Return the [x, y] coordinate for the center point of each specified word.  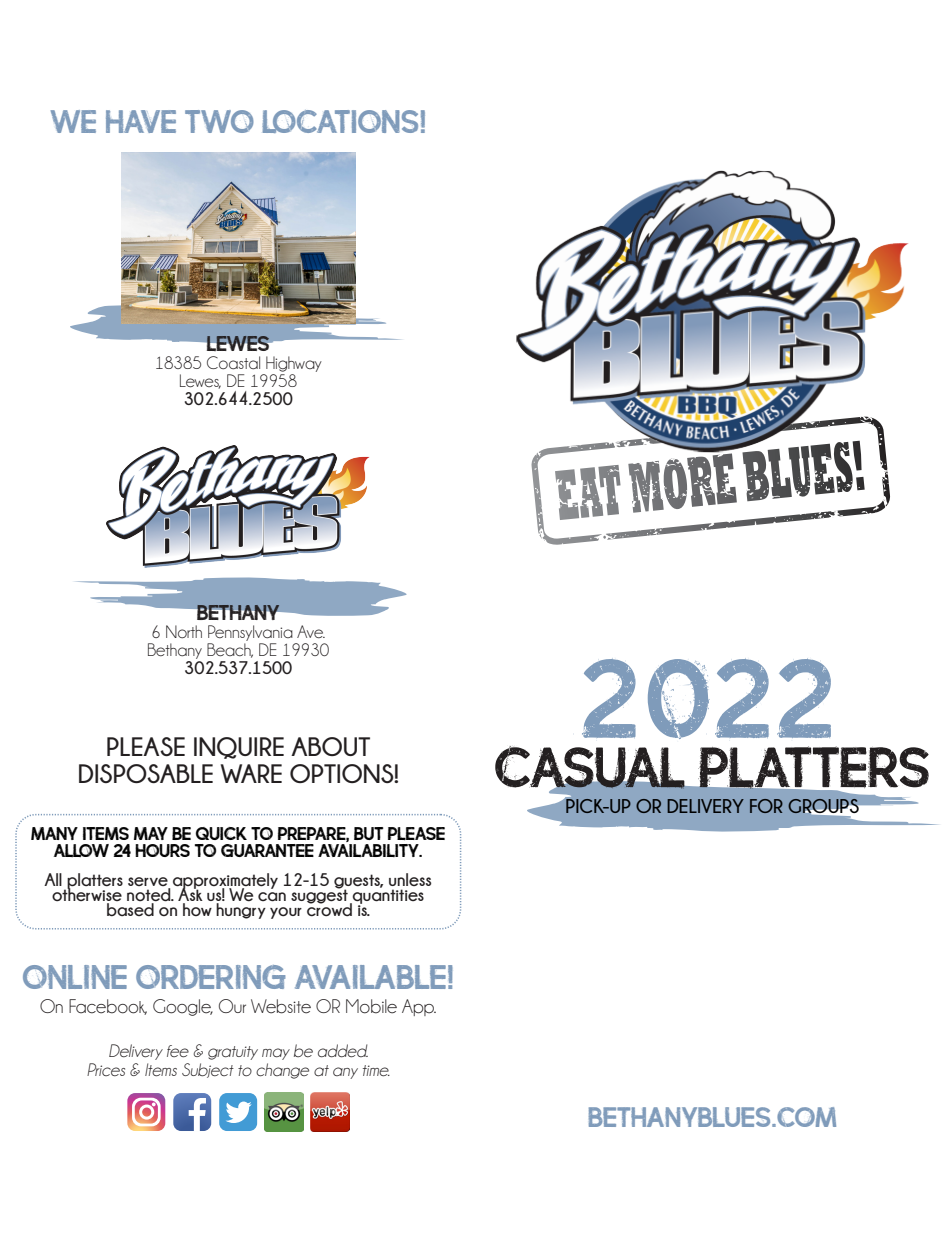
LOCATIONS [340, 121]
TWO [219, 121]
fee [178, 1051]
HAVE [141, 121]
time [376, 1071]
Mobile [371, 1006]
